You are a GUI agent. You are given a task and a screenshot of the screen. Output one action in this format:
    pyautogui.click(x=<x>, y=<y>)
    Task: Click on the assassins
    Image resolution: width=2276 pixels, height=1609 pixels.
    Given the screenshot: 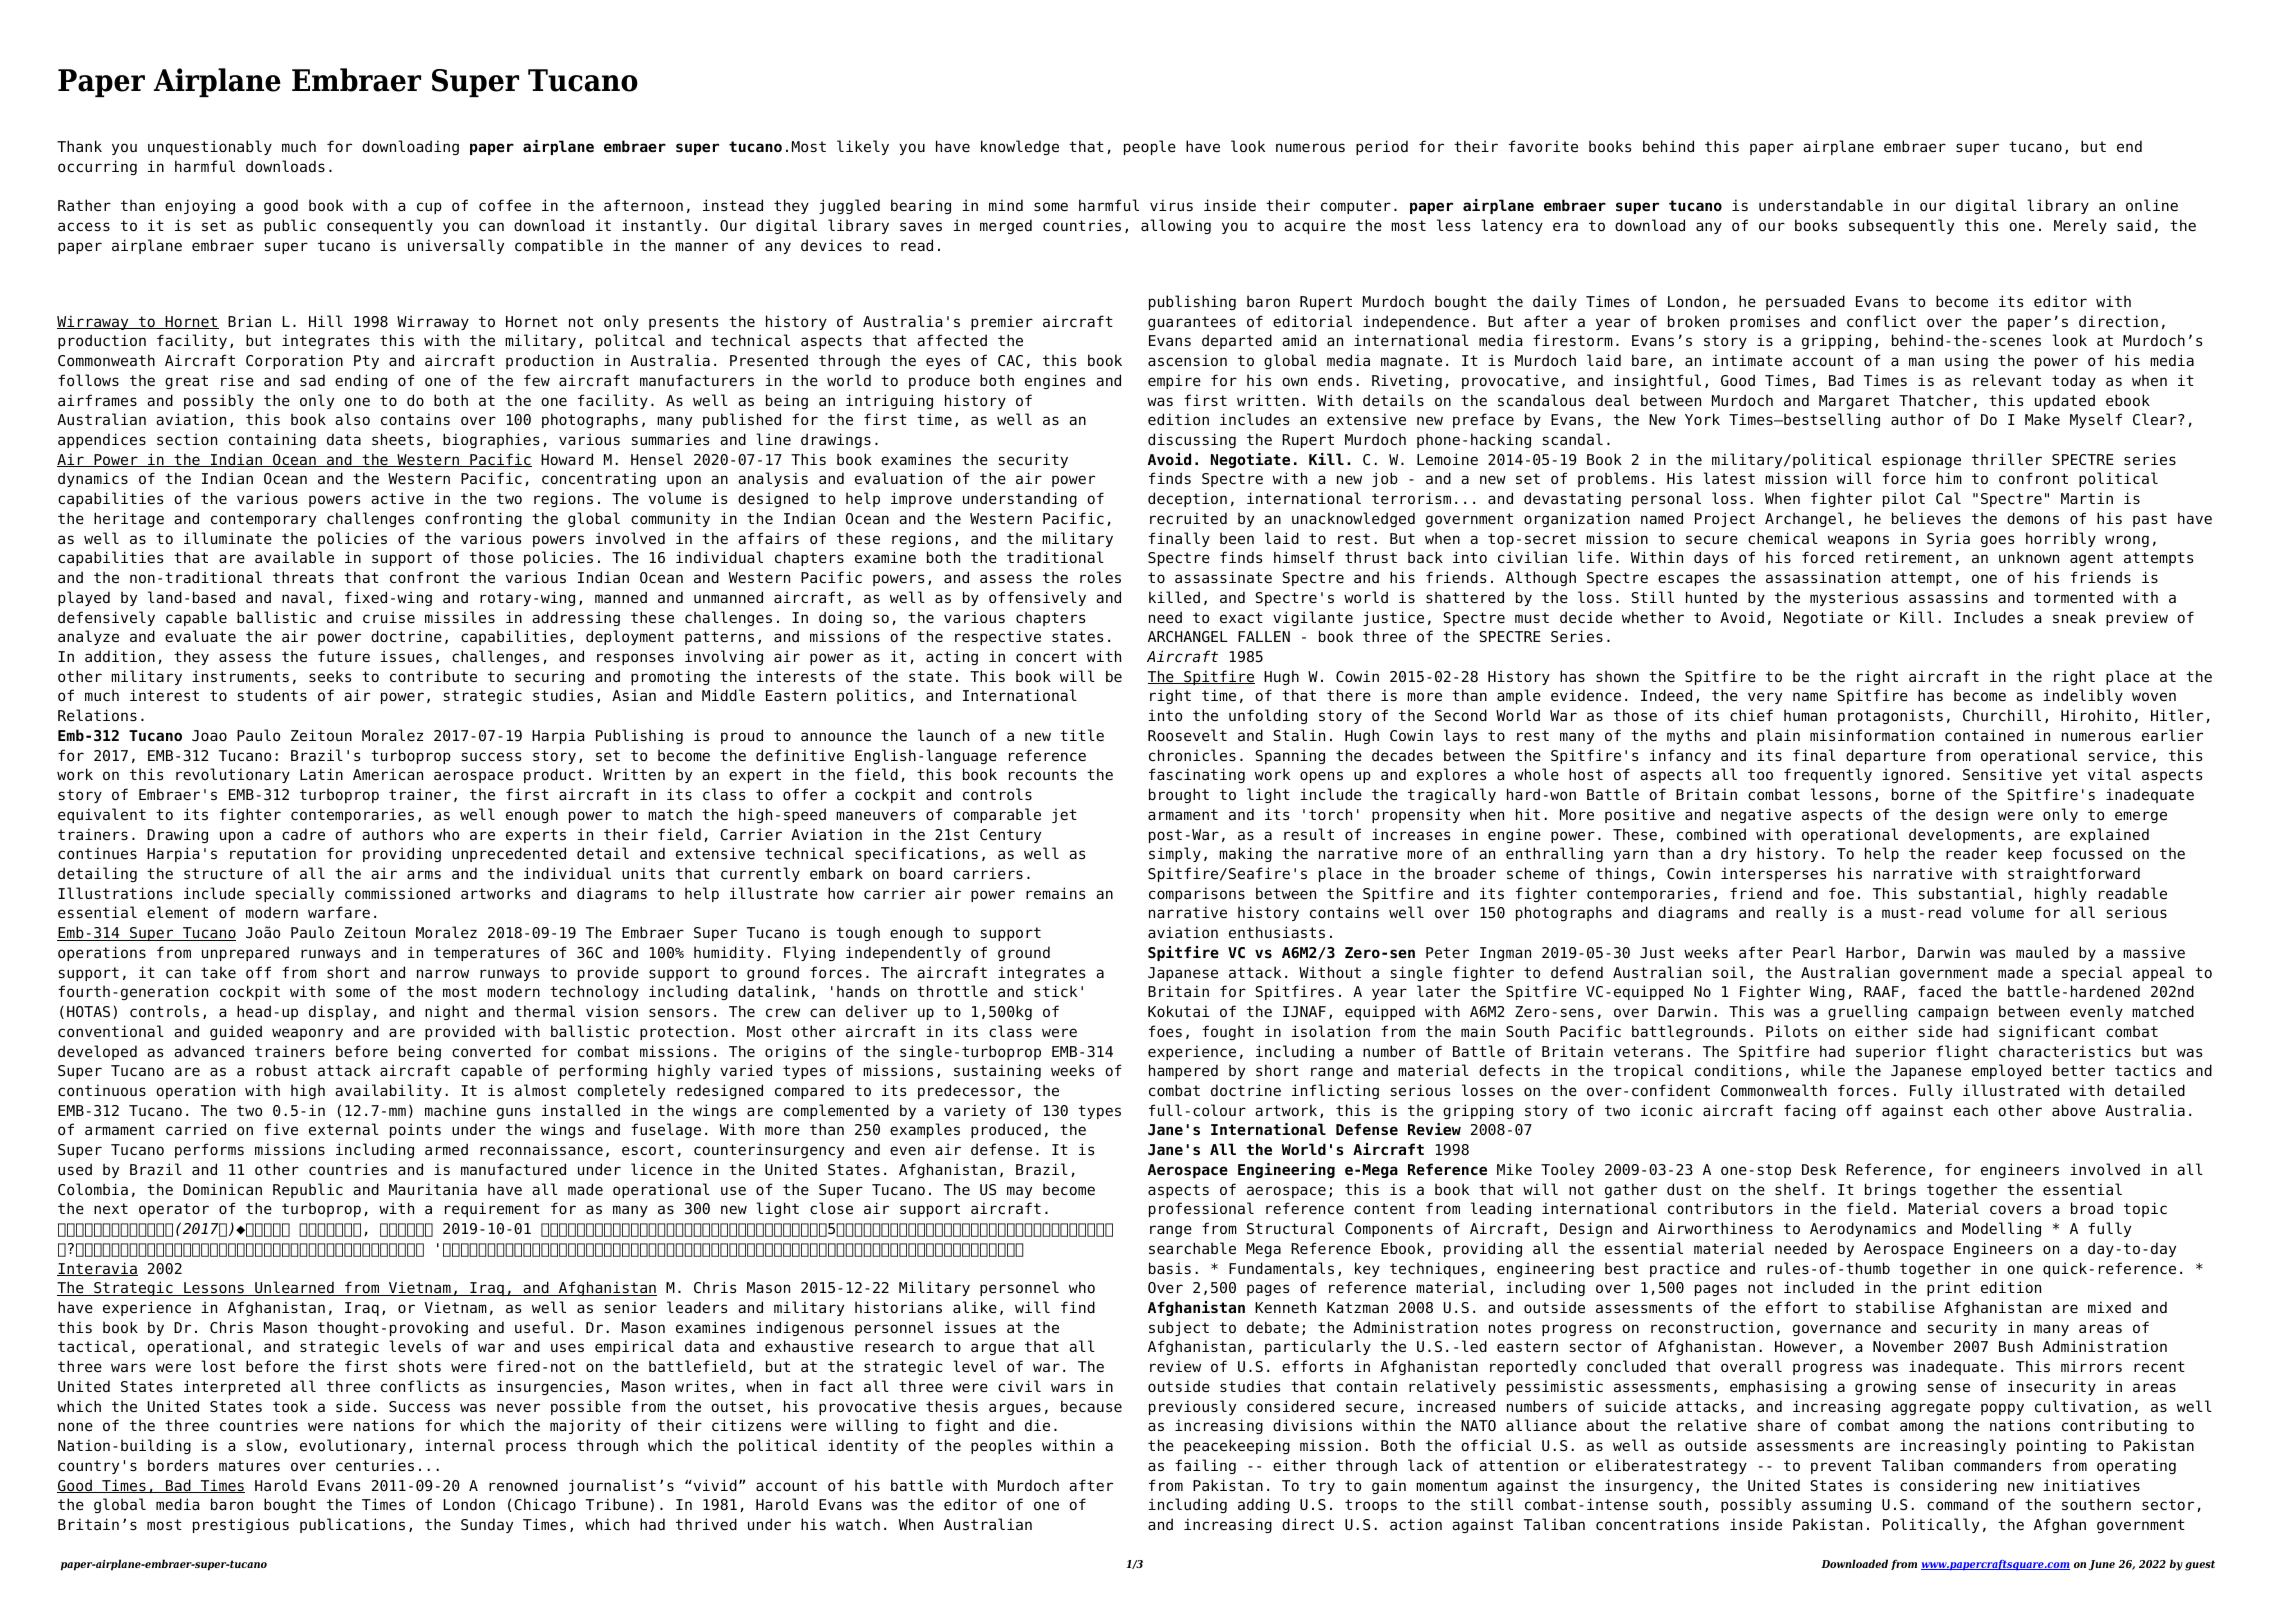 What is the action you would take?
    pyautogui.click(x=1948, y=597)
